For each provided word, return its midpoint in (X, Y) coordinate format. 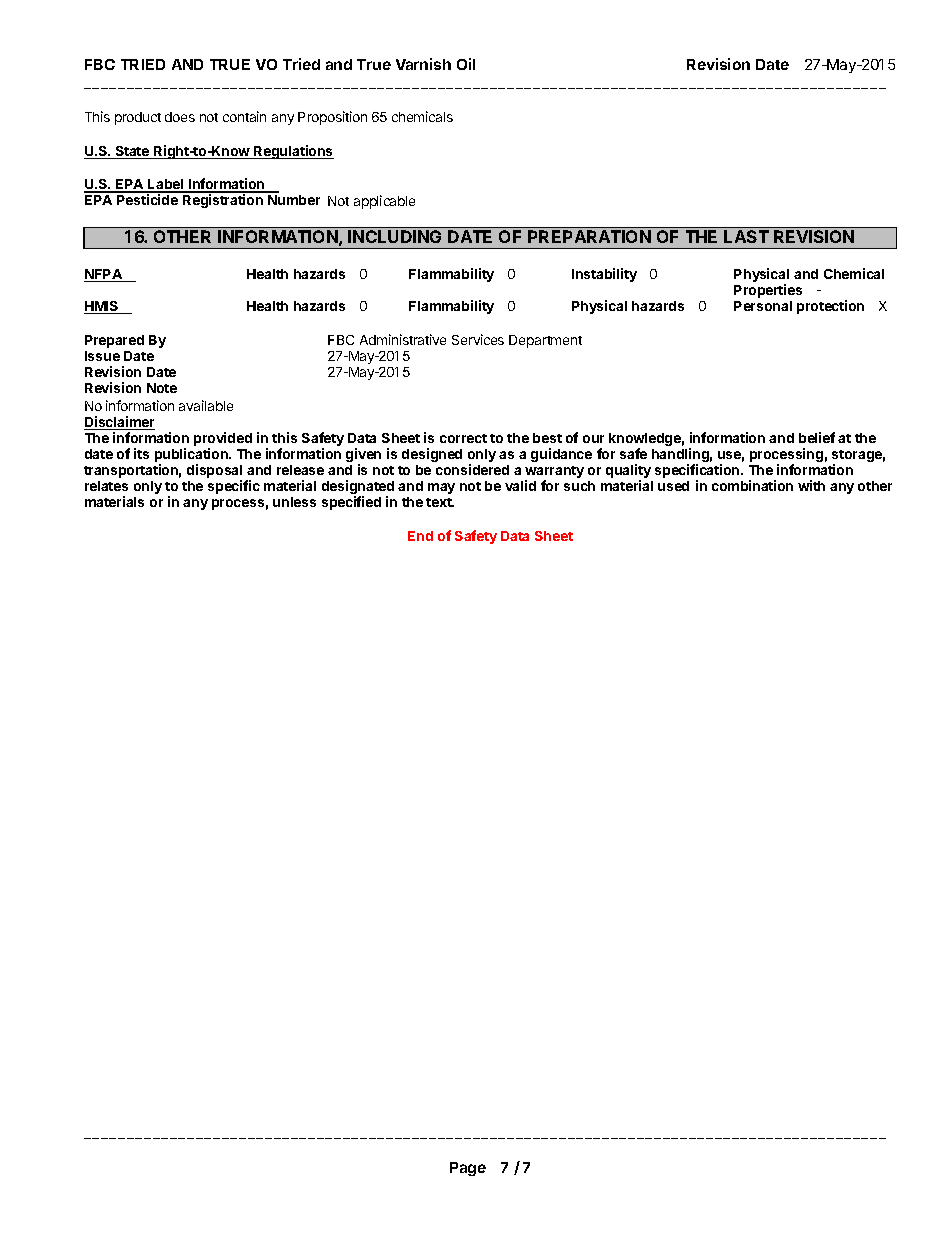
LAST (746, 236)
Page (468, 1169)
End (420, 536)
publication (192, 456)
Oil (466, 64)
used (673, 486)
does (180, 117)
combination (752, 485)
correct (463, 438)
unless (294, 502)
